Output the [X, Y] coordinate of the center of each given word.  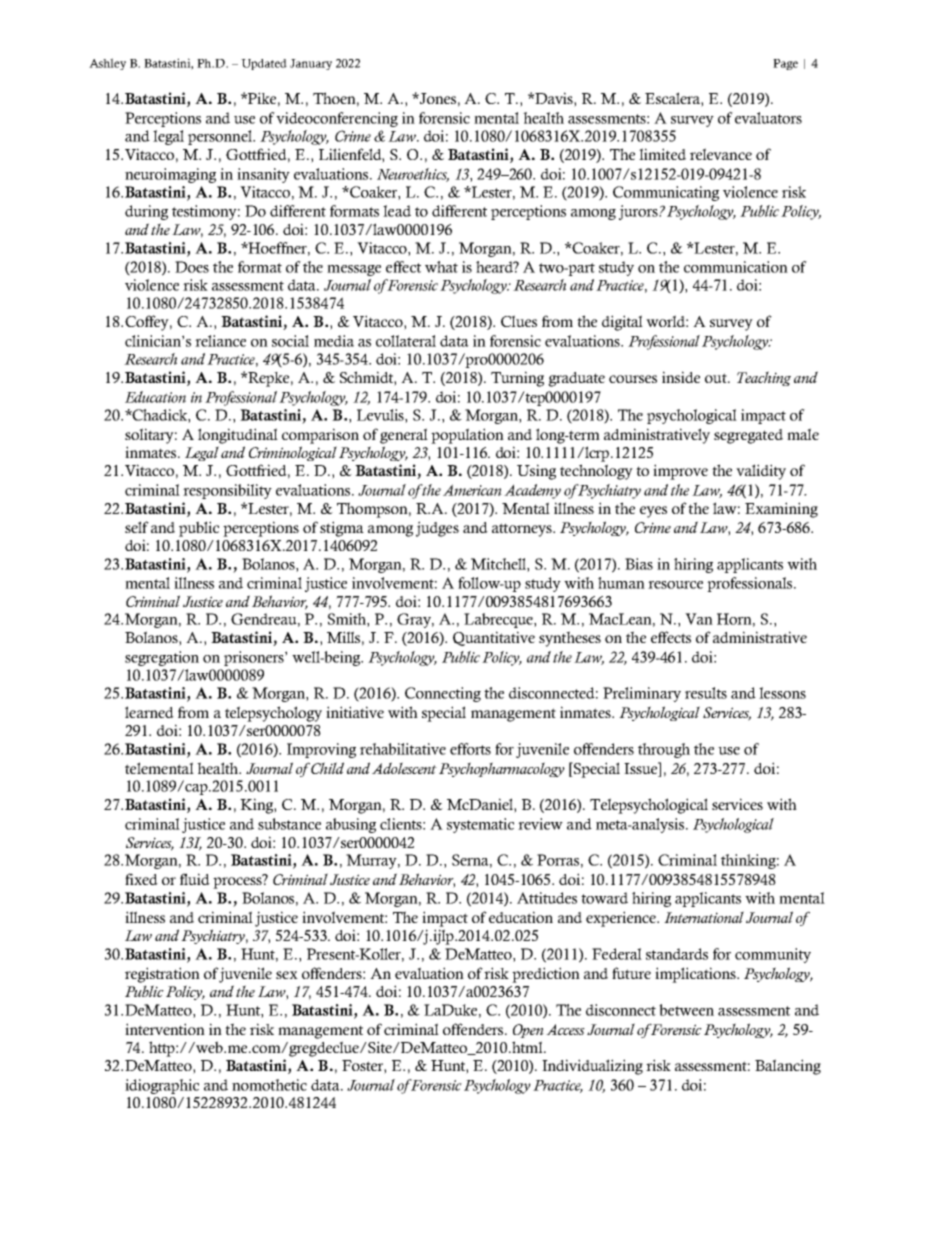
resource [675, 585]
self [137, 527]
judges [437, 529]
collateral [406, 341]
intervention [165, 1029]
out [717, 378]
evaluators [768, 118]
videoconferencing [337, 119]
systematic [480, 825]
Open [528, 1031]
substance [289, 824]
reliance [220, 341]
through [664, 750]
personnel [221, 137]
